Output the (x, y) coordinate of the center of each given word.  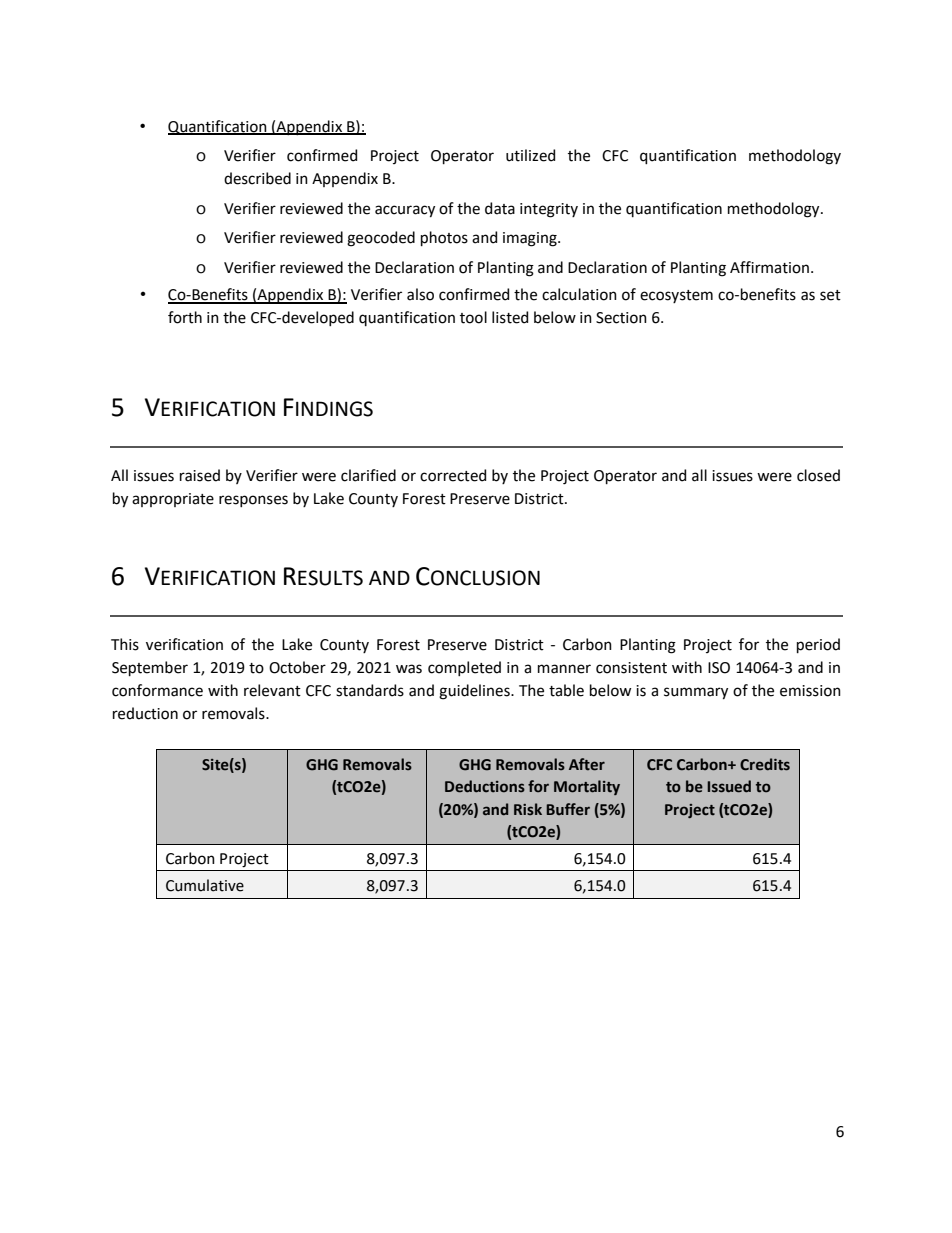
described (257, 178)
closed (818, 475)
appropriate (173, 500)
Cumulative (205, 885)
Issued (729, 786)
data (500, 208)
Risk (528, 809)
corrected (453, 475)
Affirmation (769, 267)
